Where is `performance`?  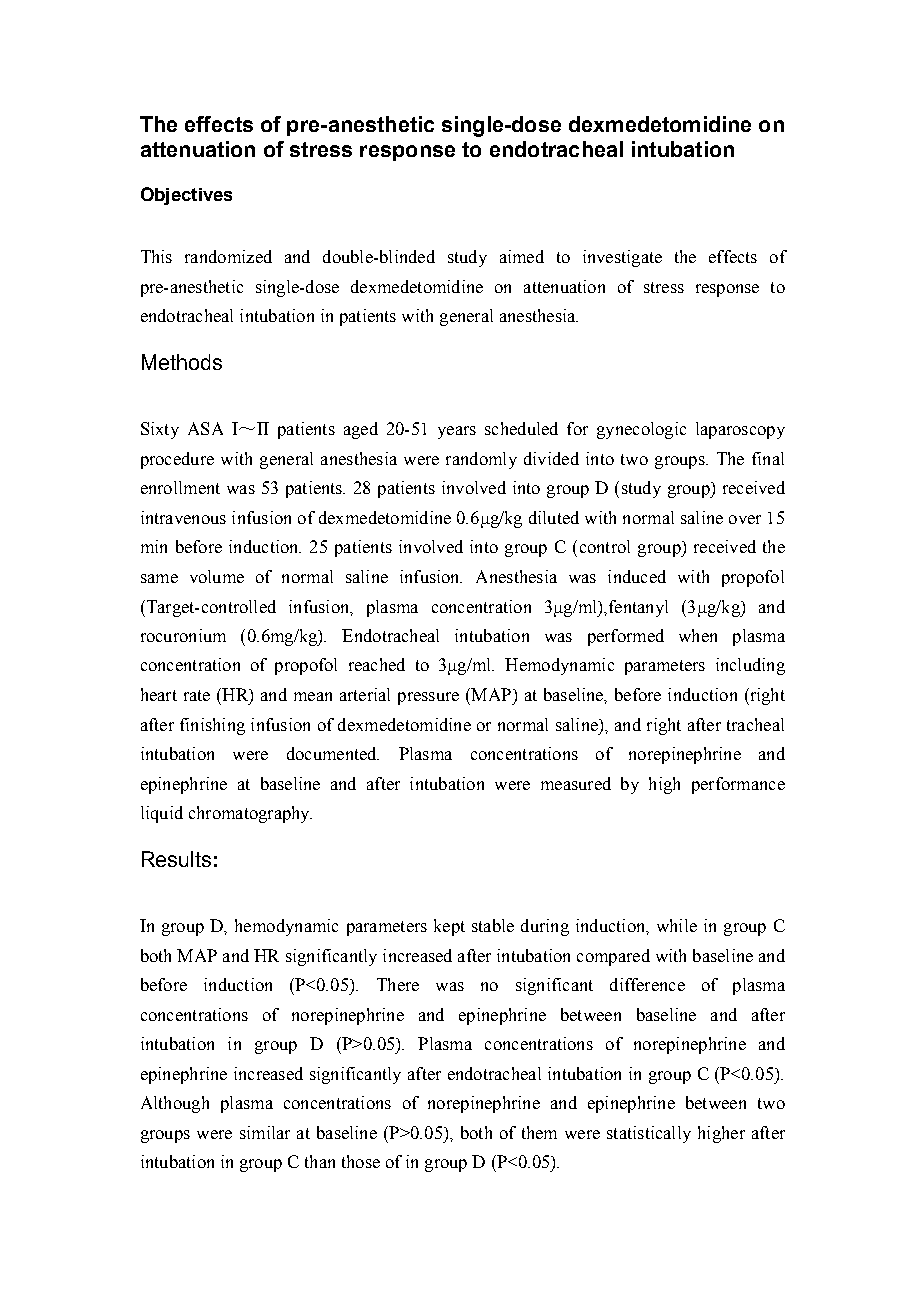 performance is located at coordinates (738, 785).
